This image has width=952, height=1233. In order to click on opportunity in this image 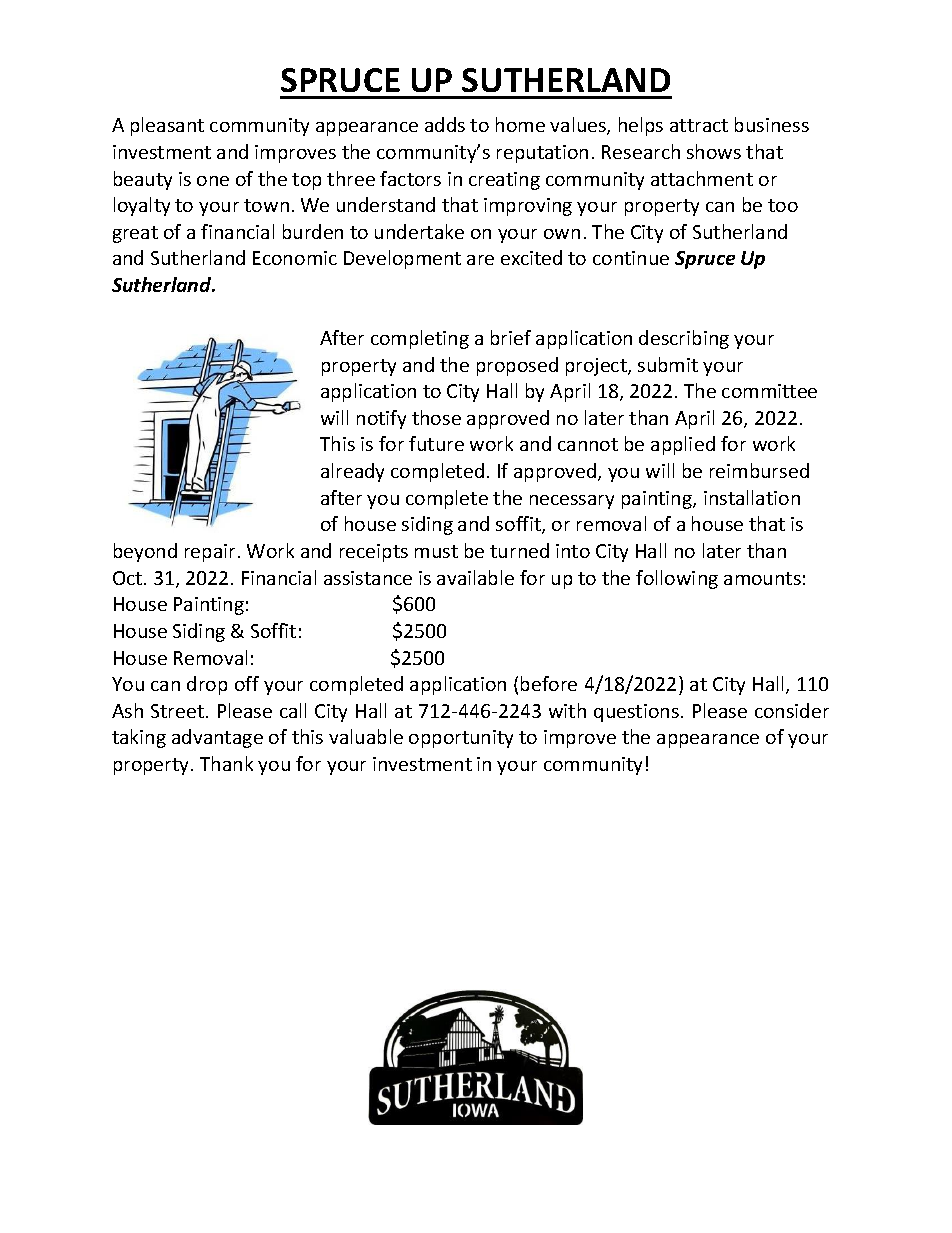, I will do `click(461, 739)`.
